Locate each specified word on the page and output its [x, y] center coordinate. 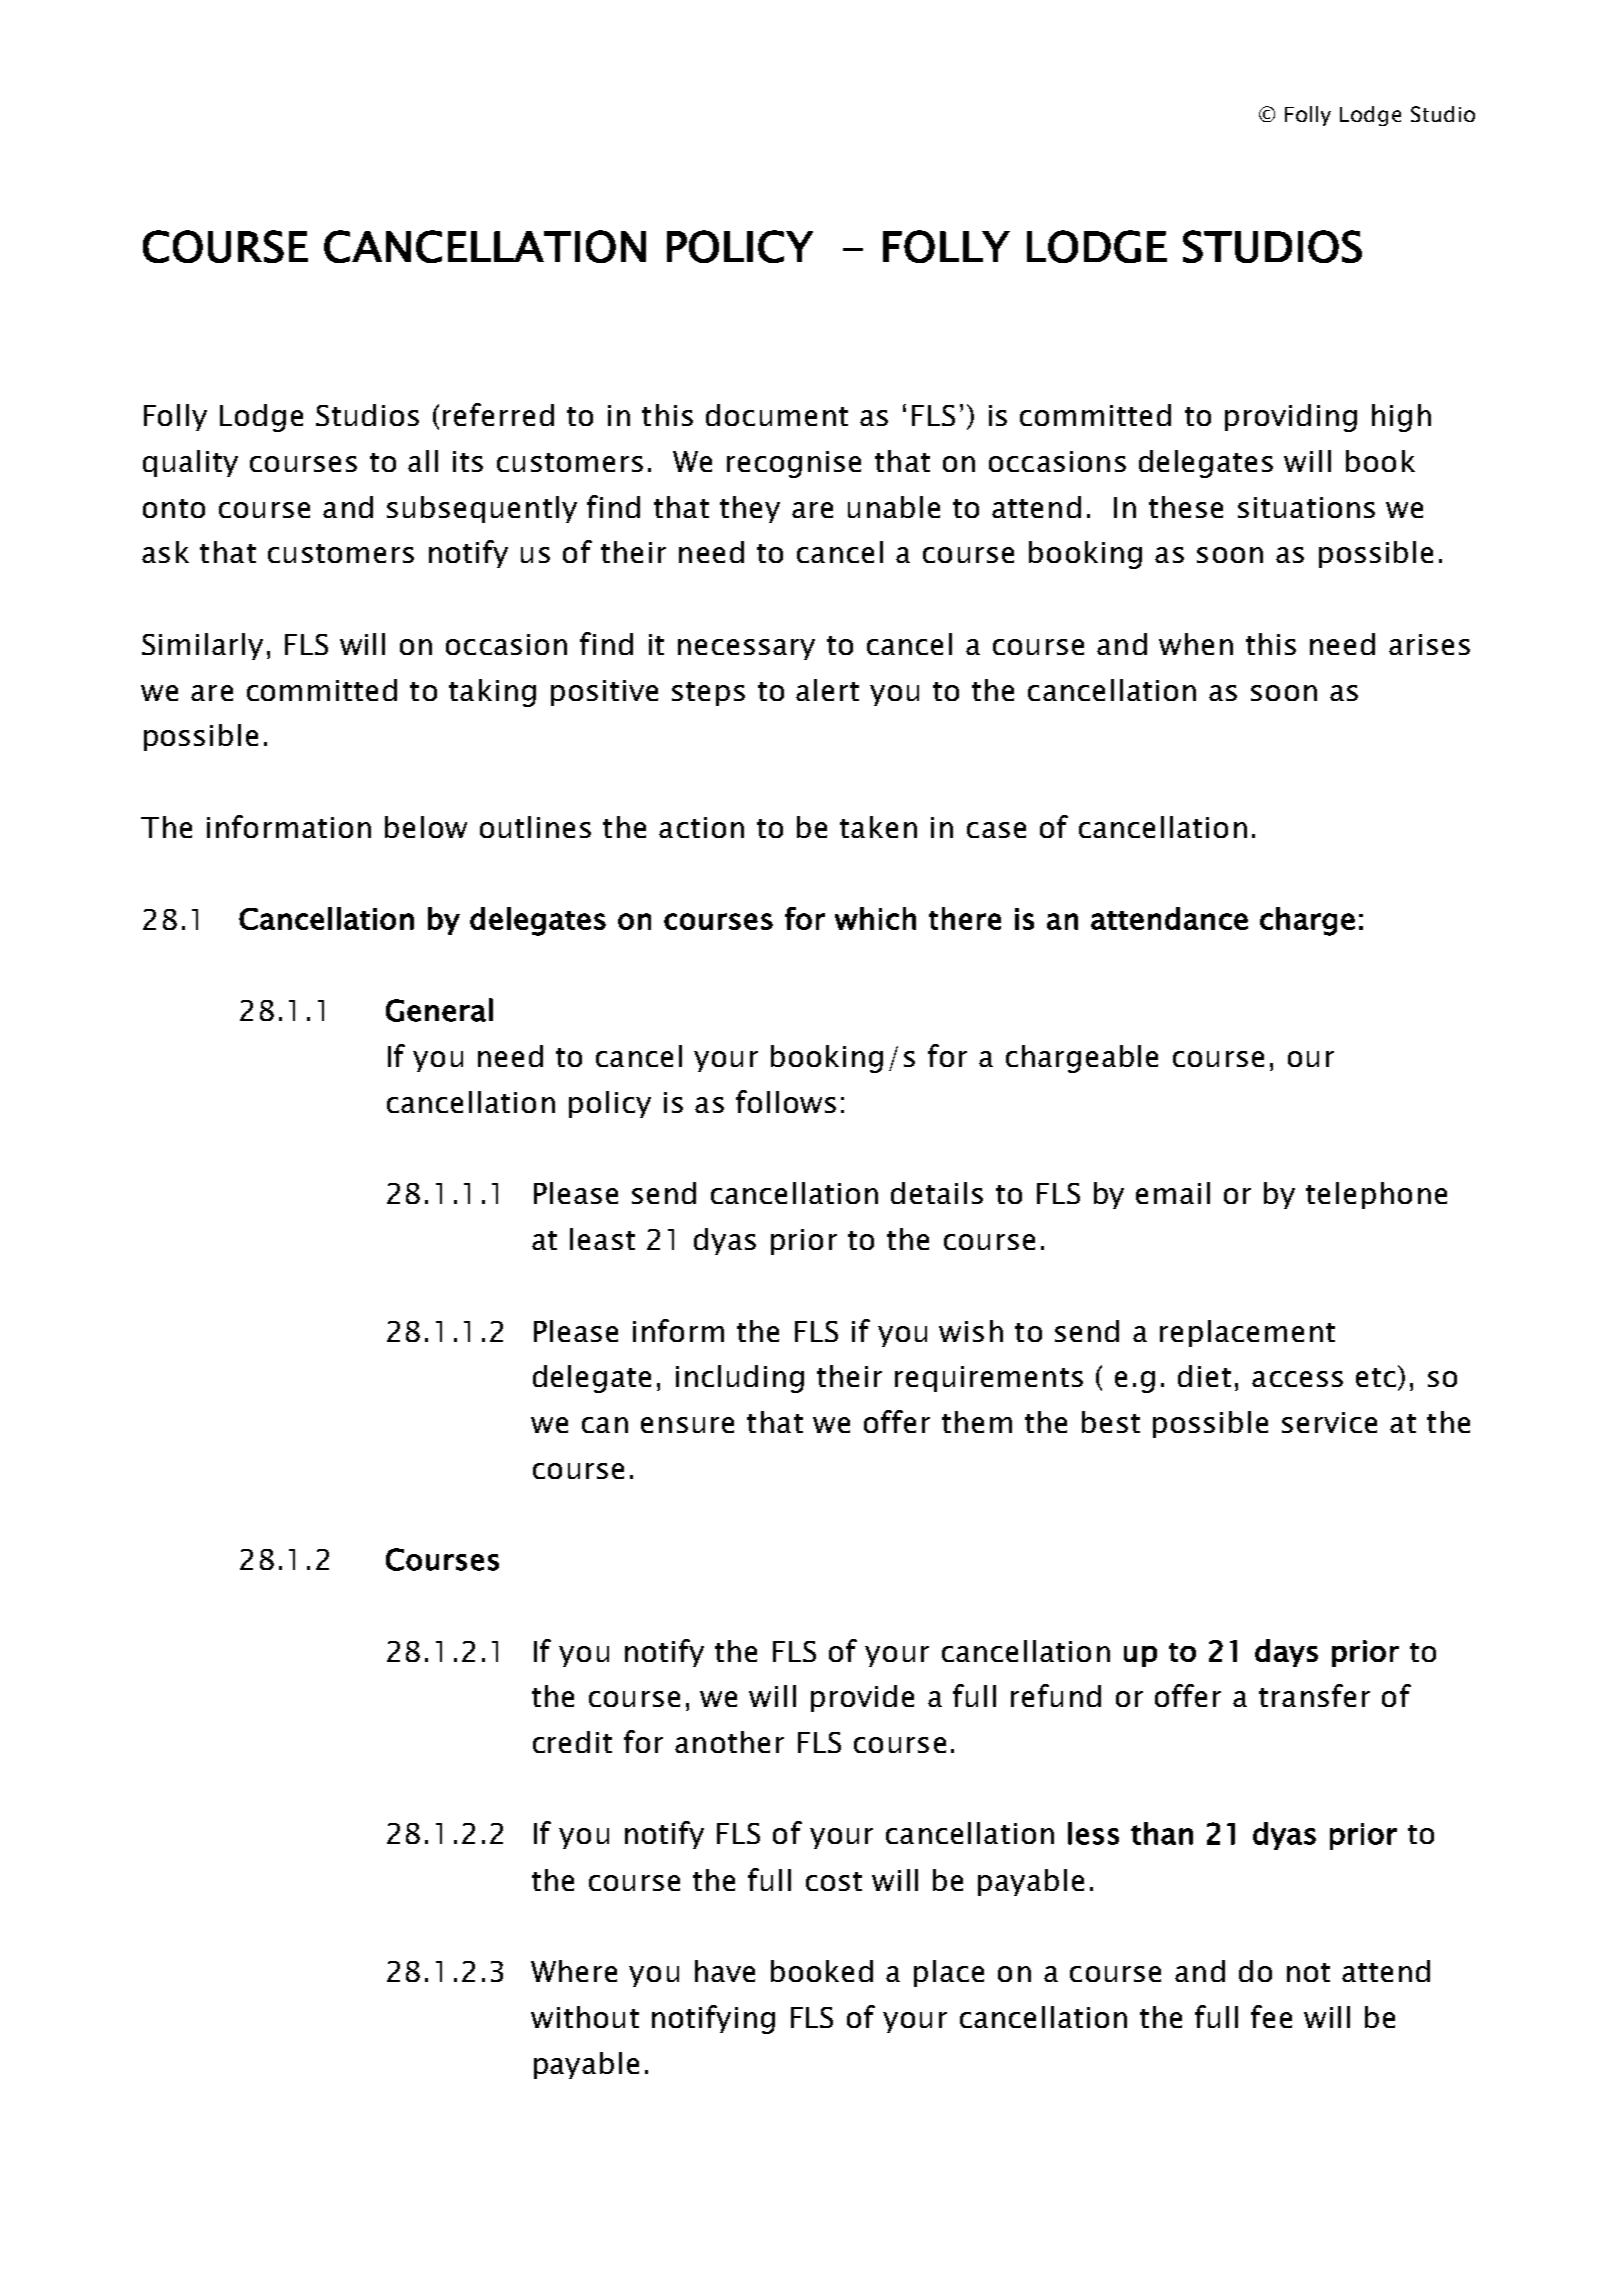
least [602, 1239]
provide [862, 1698]
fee [1271, 2016]
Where [574, 1971]
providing [1291, 418]
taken [878, 827]
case [996, 830]
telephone [1376, 1195]
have [725, 1971]
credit [572, 1742]
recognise [794, 464]
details [937, 1193]
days [1286, 1653]
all [423, 461]
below [426, 827]
